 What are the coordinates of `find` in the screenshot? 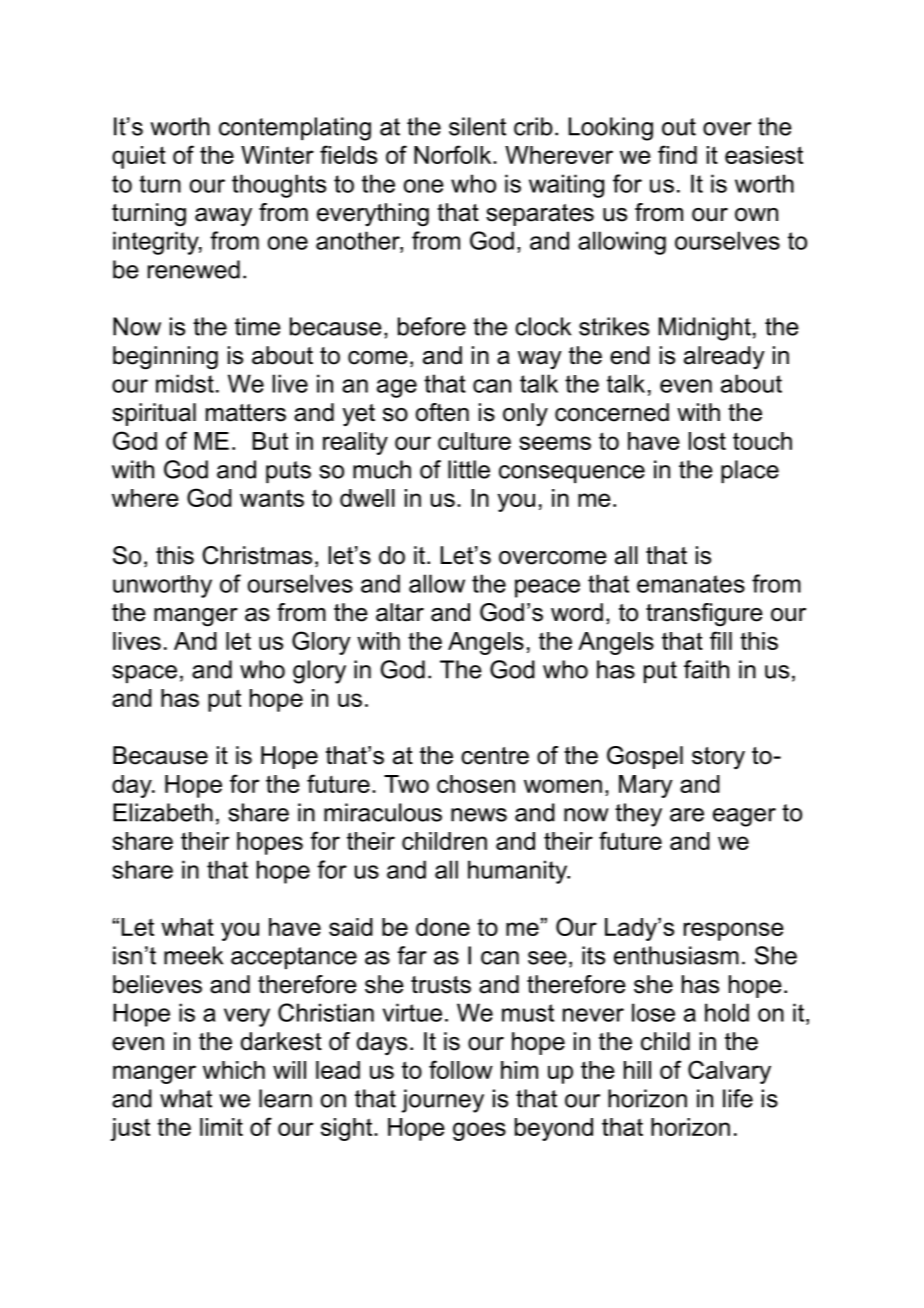 It's located at (677, 154).
